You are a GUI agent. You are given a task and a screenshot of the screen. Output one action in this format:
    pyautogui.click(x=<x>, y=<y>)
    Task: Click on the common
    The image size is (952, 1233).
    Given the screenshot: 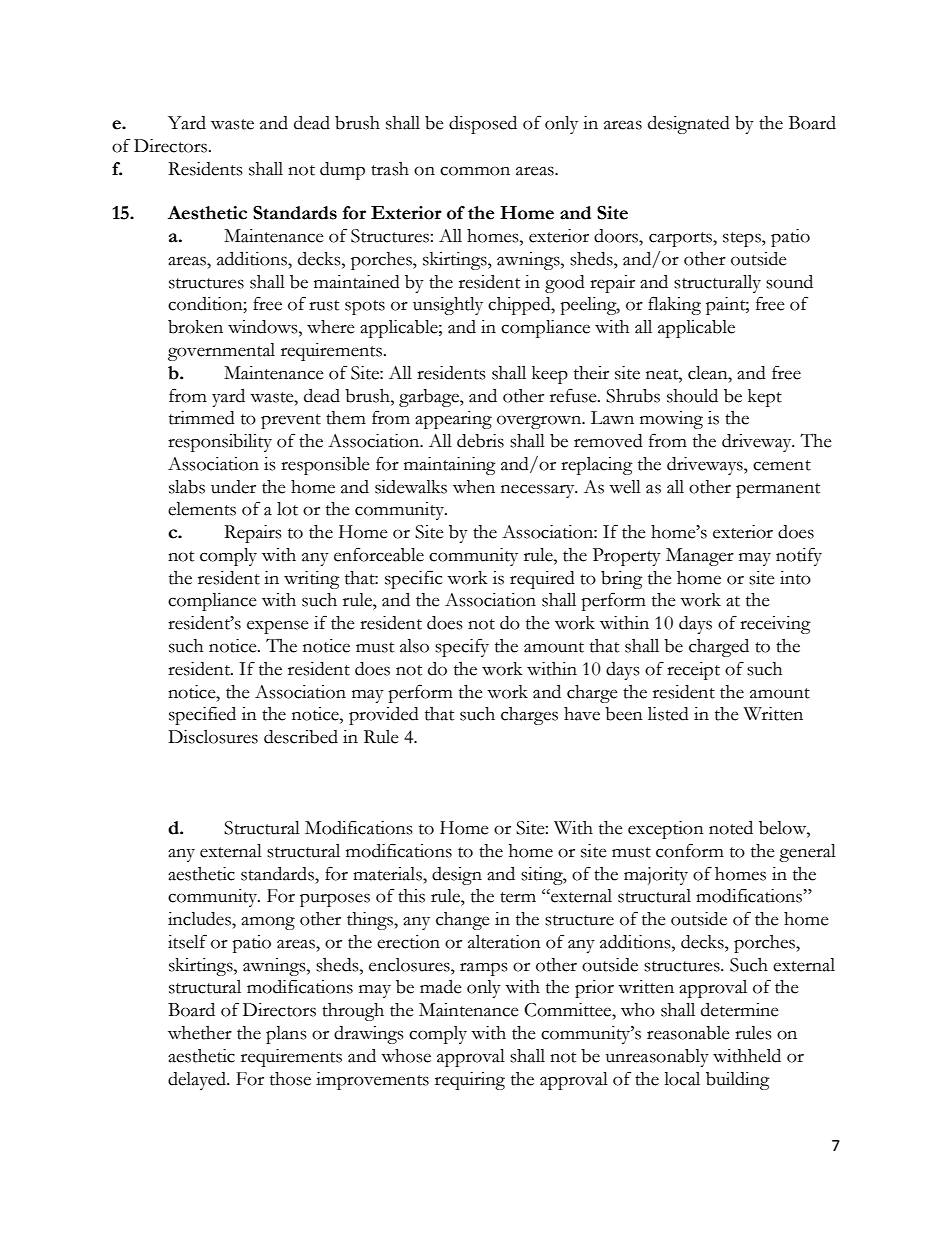 What is the action you would take?
    pyautogui.click(x=475, y=171)
